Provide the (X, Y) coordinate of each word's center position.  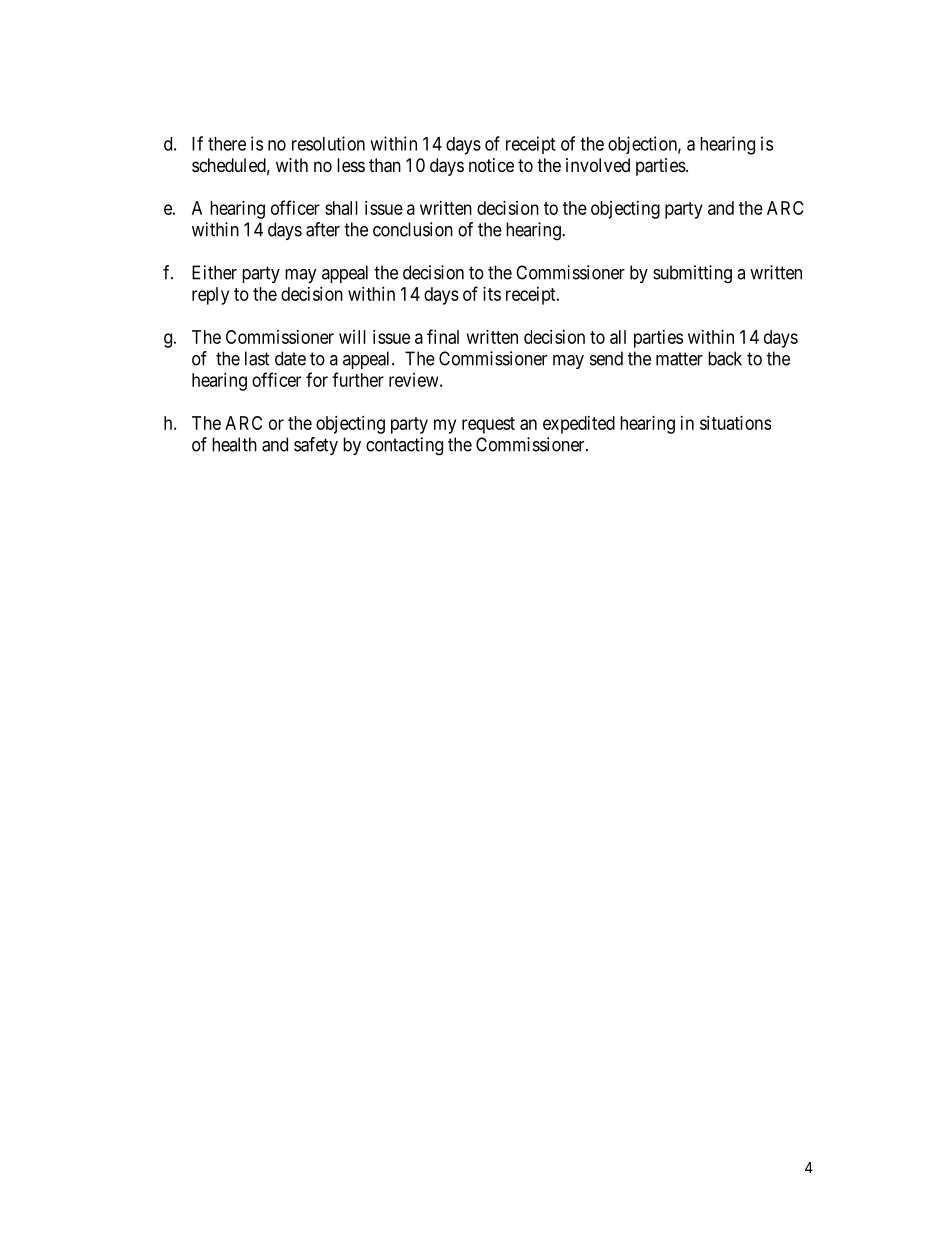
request (488, 425)
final (443, 336)
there (227, 144)
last (257, 358)
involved (598, 165)
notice (491, 165)
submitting (692, 274)
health (234, 444)
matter (679, 359)
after (323, 229)
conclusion (413, 229)
